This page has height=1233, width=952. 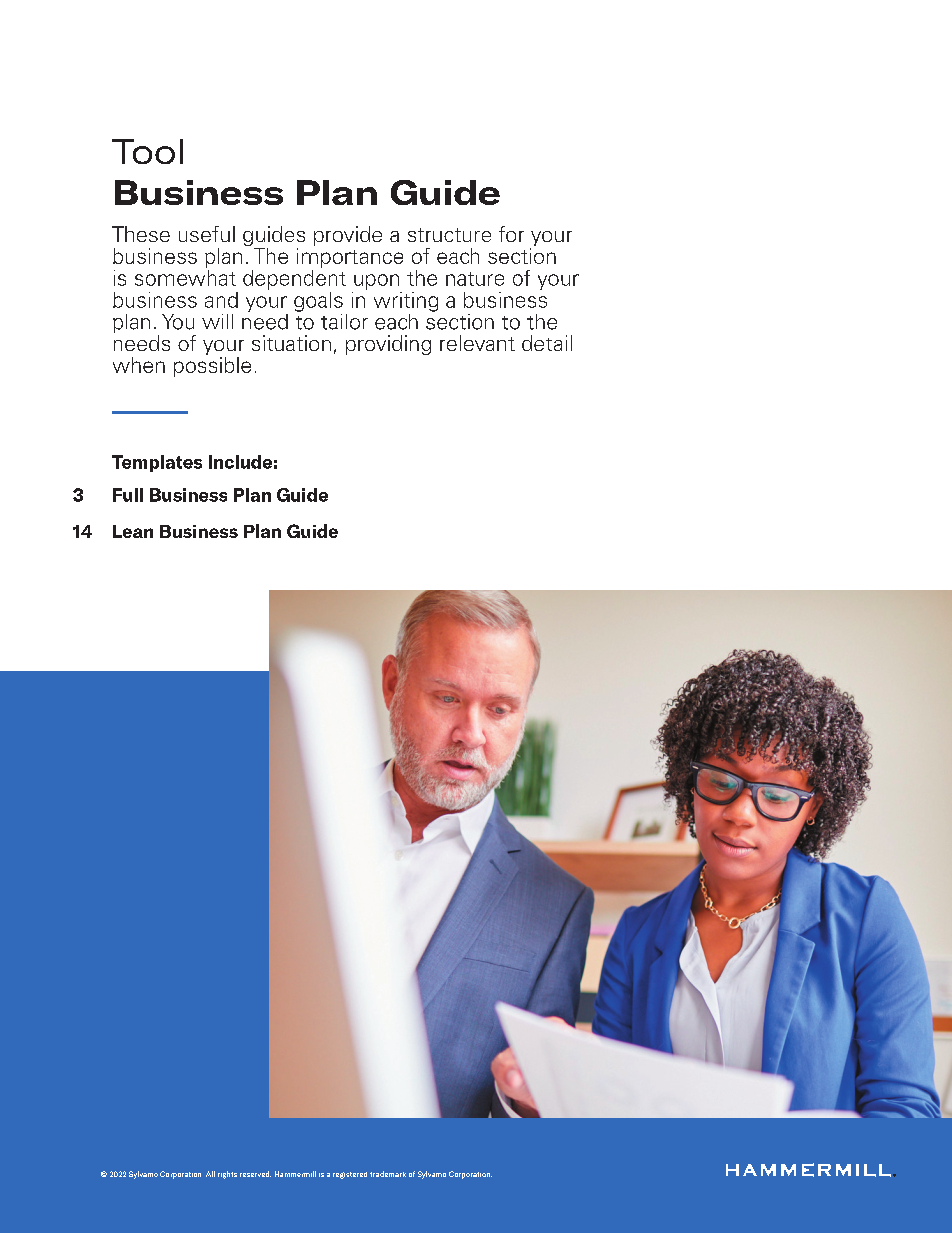 What do you see at coordinates (217, 321) in the page?
I see `will` at bounding box center [217, 321].
